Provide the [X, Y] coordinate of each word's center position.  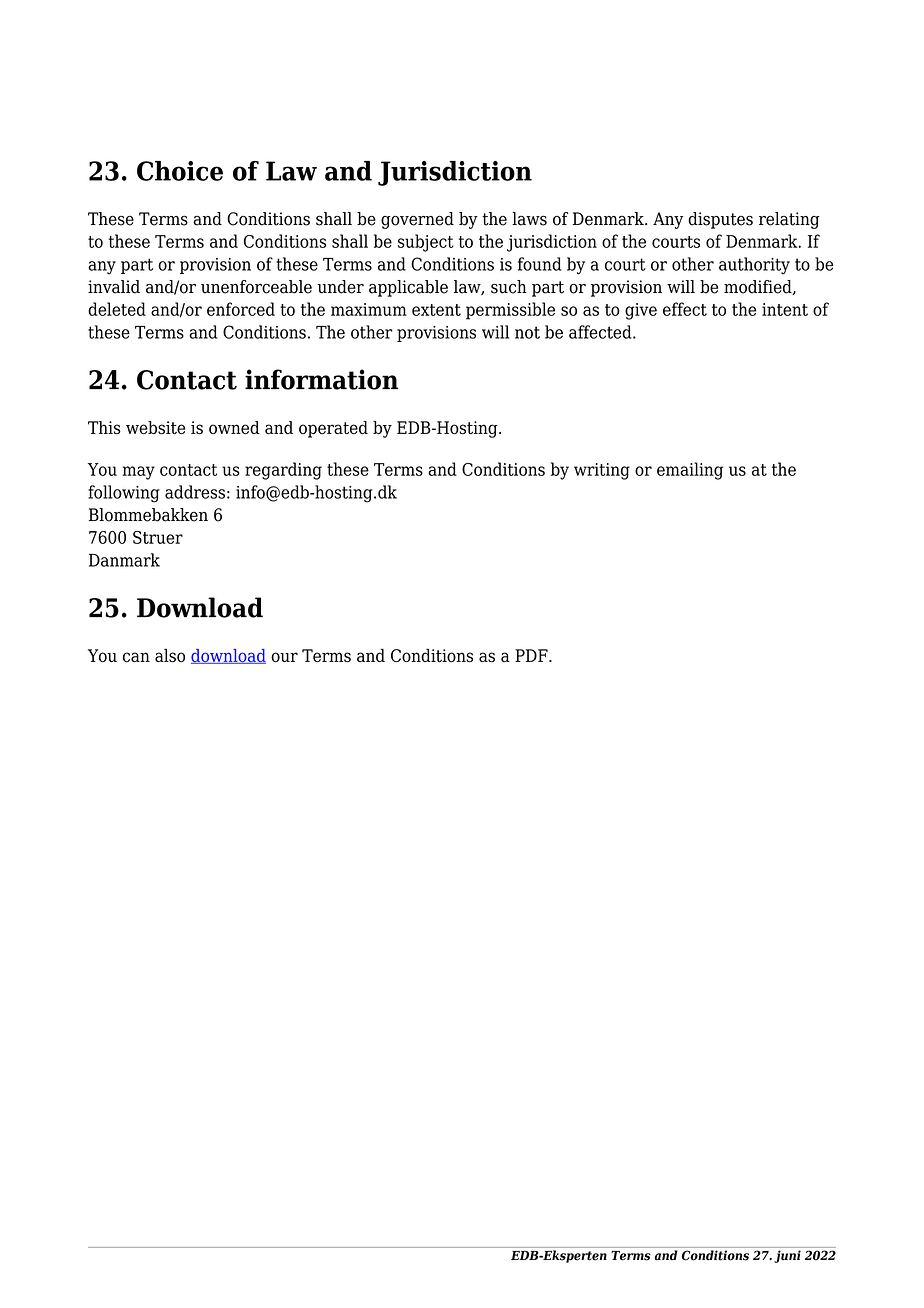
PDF [532, 655]
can [136, 657]
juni [787, 1256]
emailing [690, 471]
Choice [180, 171]
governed [417, 220]
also [170, 656]
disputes [720, 220]
